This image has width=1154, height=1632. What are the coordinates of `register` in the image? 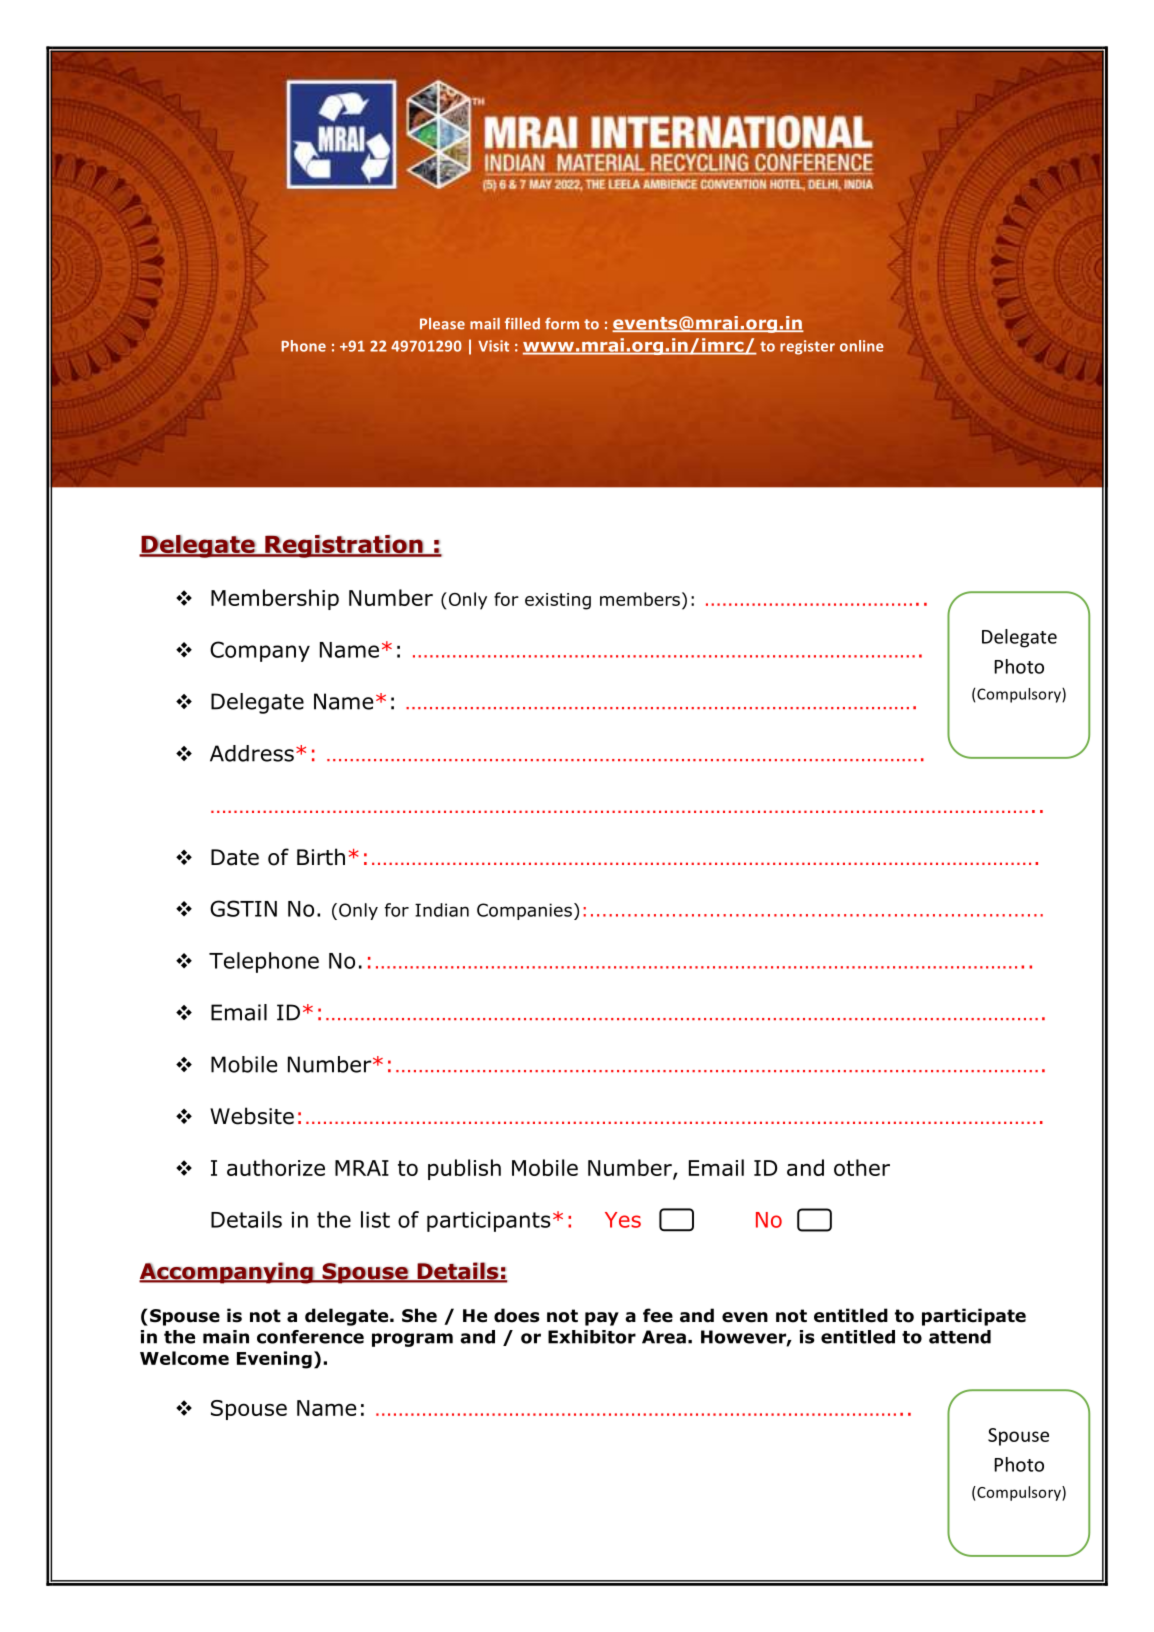 It's located at (807, 347).
